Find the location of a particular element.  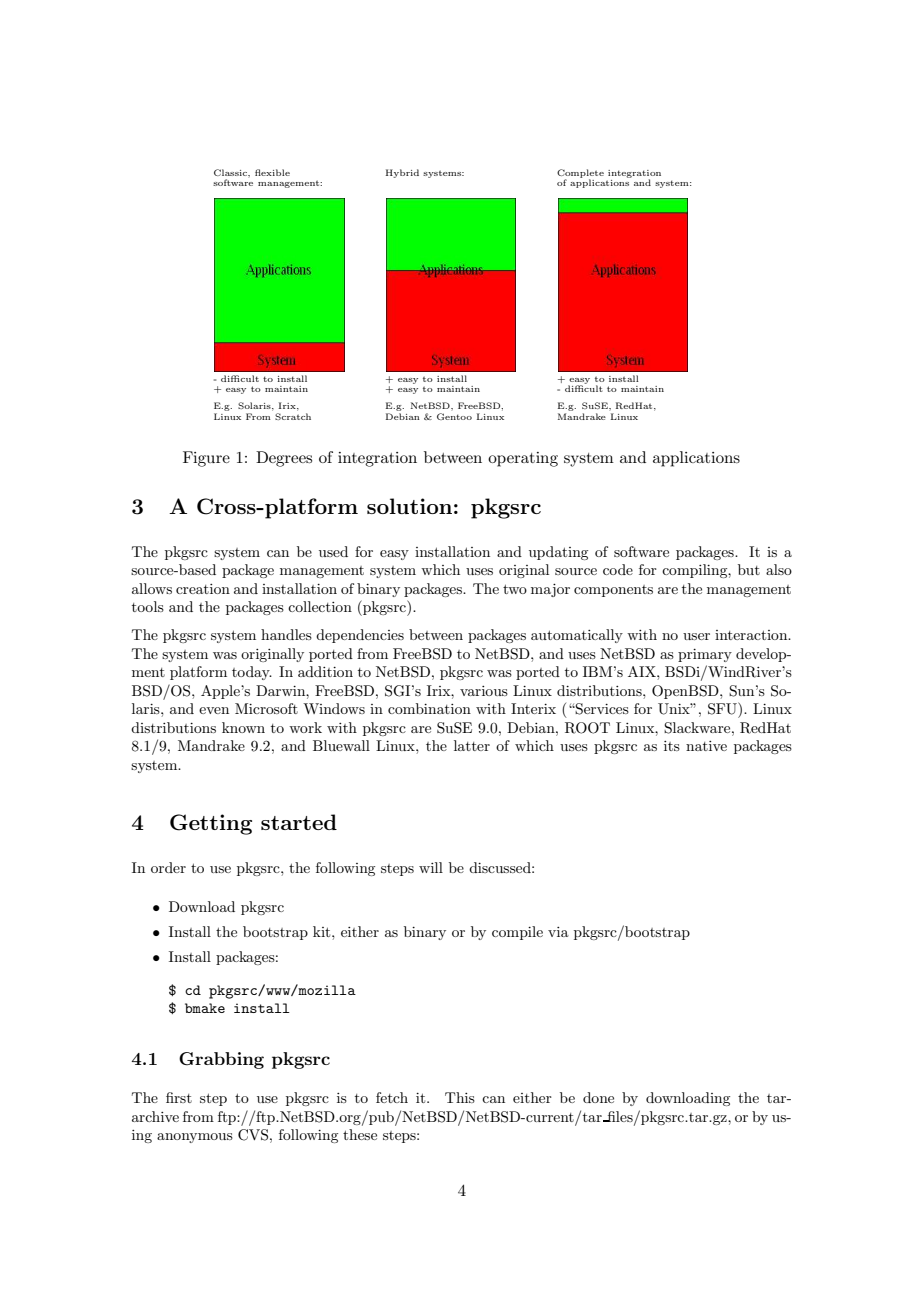

first is located at coordinates (179, 1097).
